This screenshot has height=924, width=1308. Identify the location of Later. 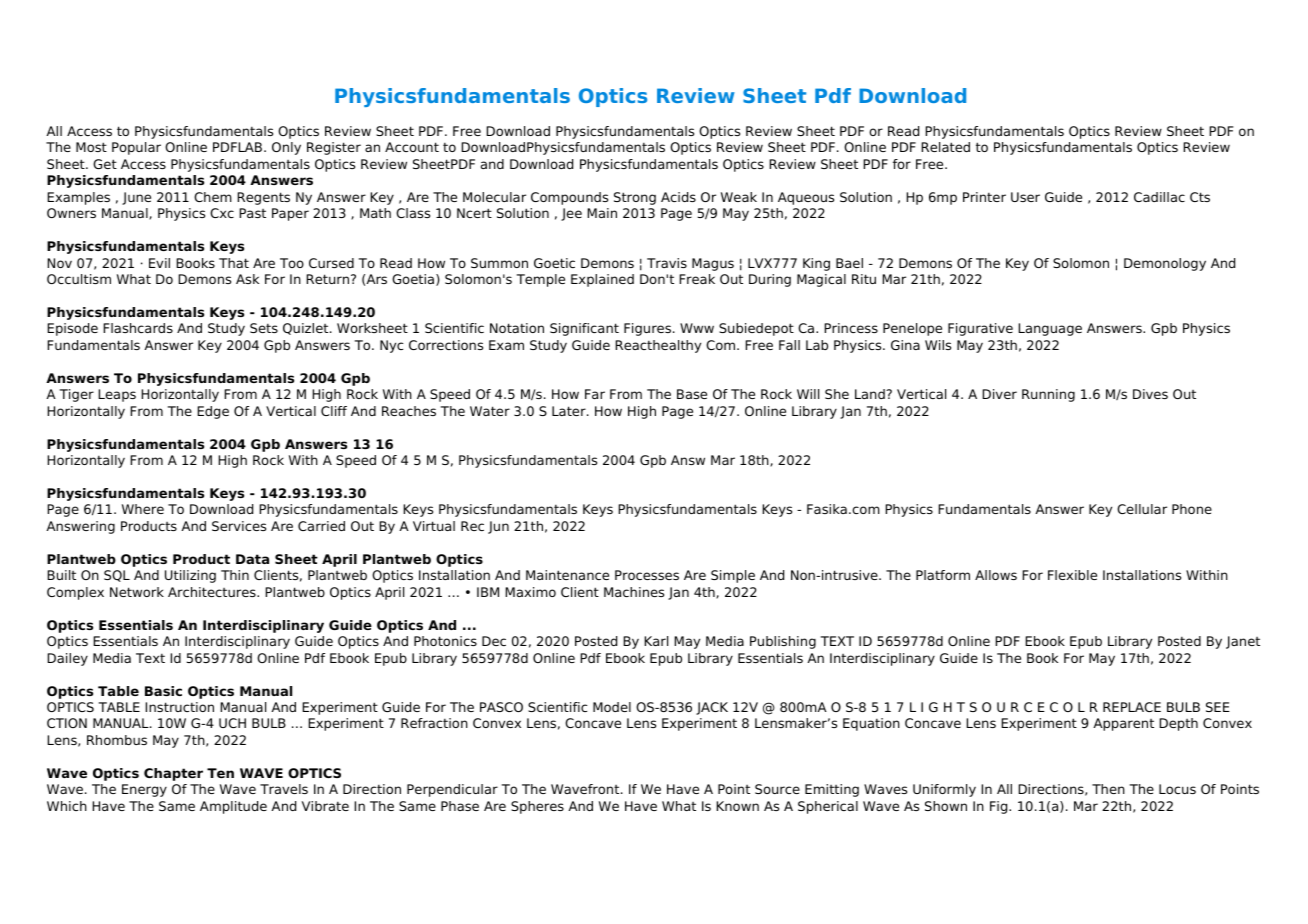
(570, 411).
